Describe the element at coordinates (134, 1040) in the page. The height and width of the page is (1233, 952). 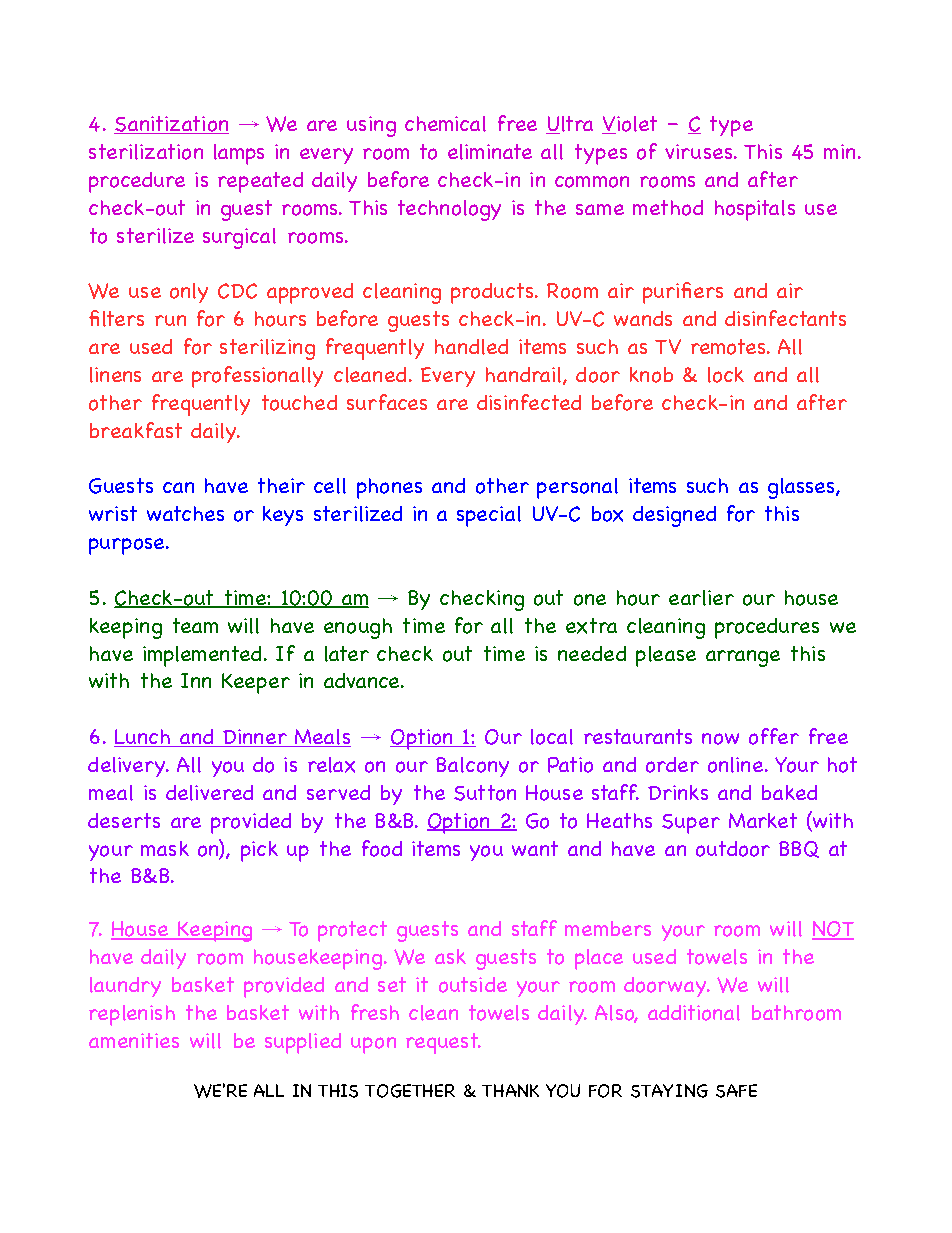
I see `amenities` at that location.
